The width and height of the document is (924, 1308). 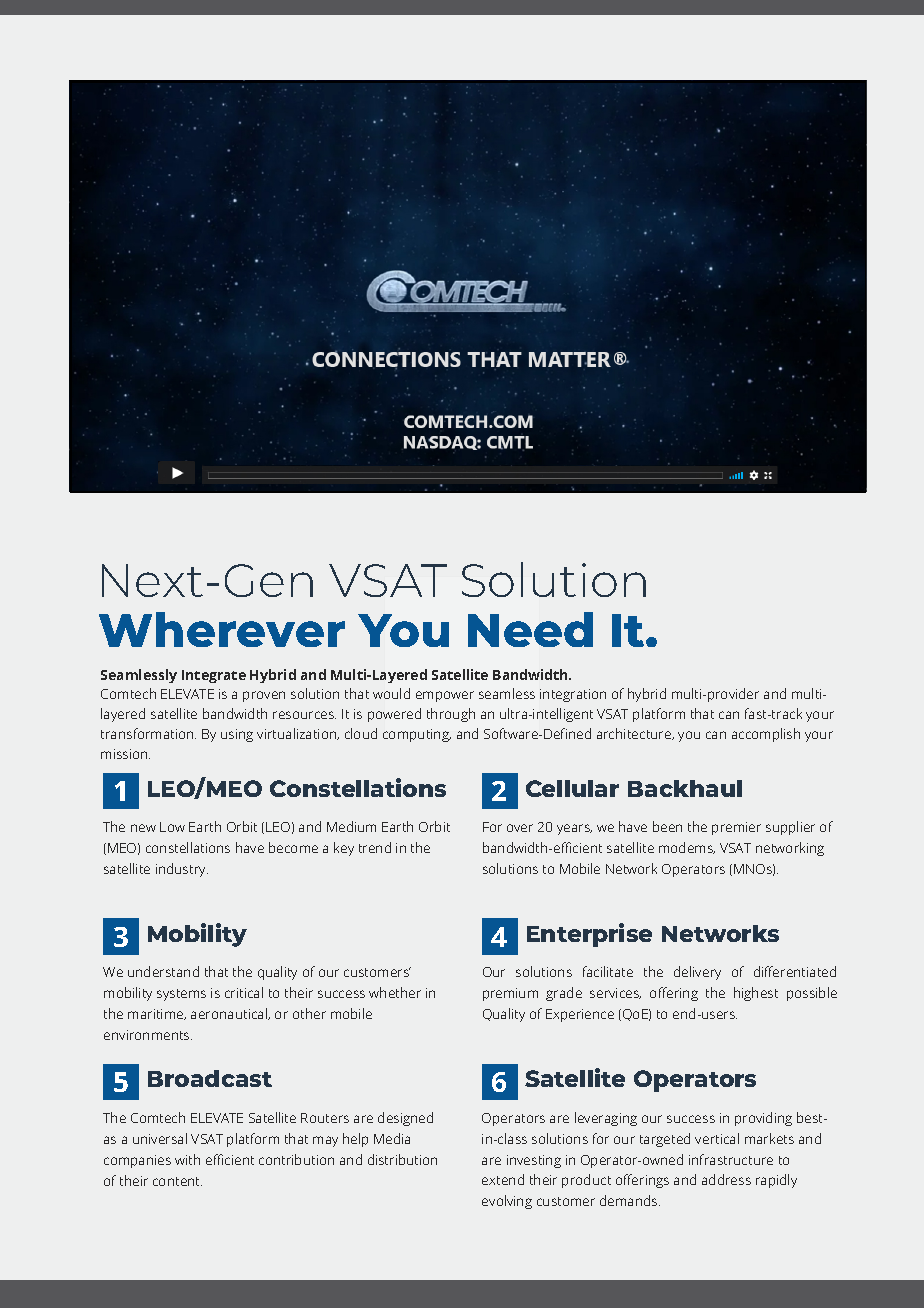 What do you see at coordinates (210, 1078) in the document?
I see `Broadcast` at bounding box center [210, 1078].
